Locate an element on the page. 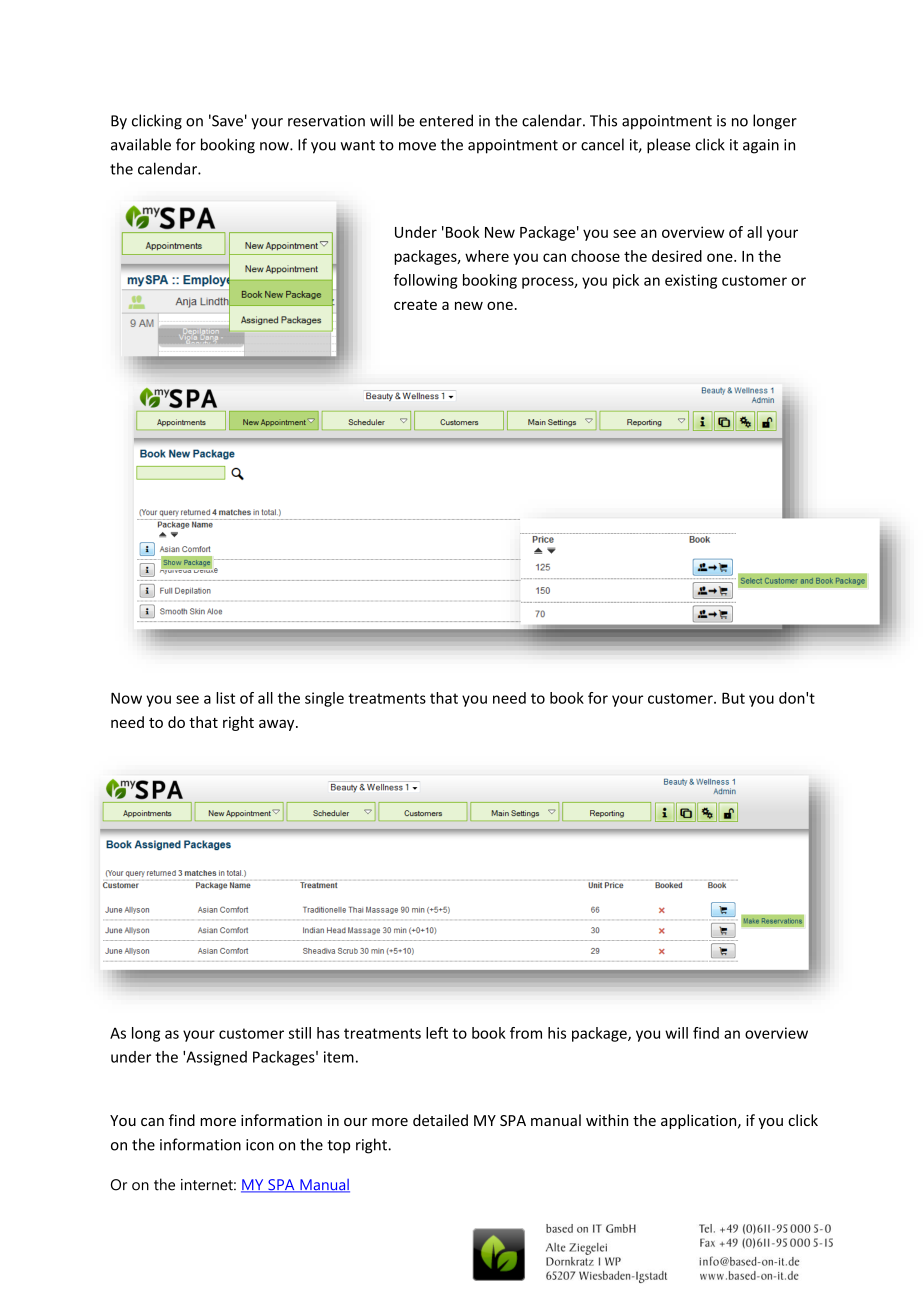 The image size is (924, 1308). But is located at coordinates (733, 698).
